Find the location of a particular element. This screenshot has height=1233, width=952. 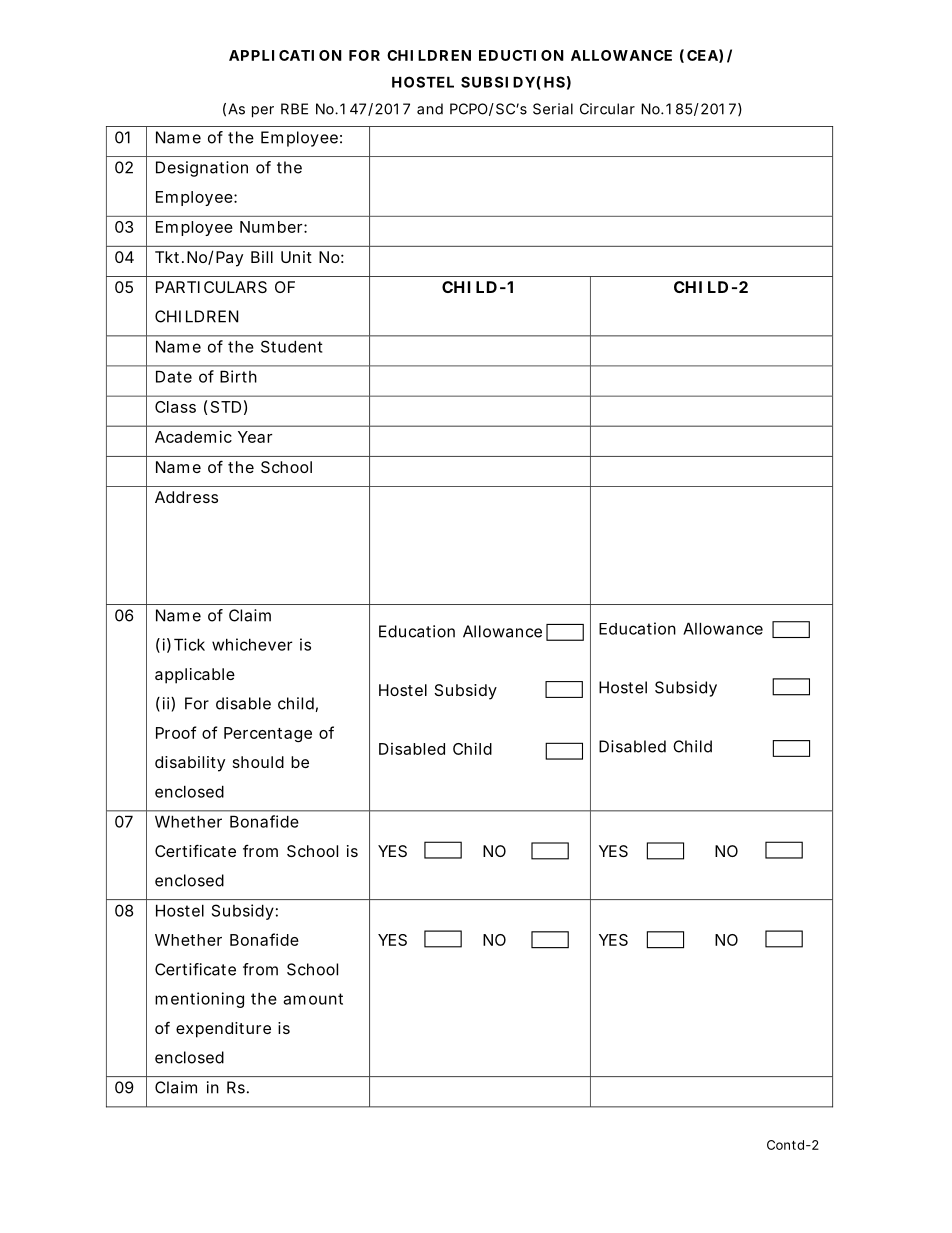

should is located at coordinates (258, 762).
